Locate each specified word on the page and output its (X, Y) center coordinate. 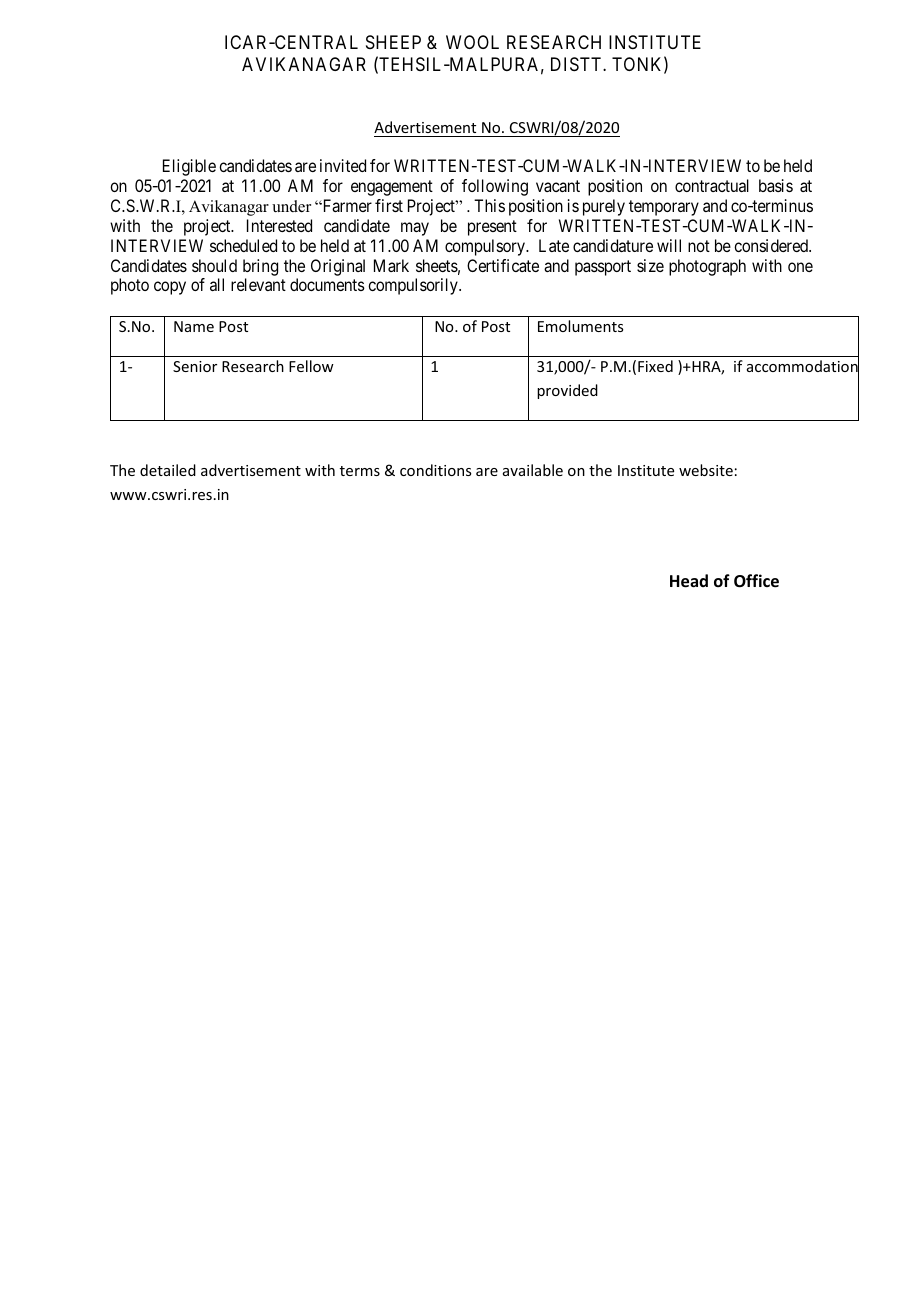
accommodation (803, 367)
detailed (168, 470)
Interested (279, 225)
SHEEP (393, 42)
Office (756, 581)
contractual (712, 185)
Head (689, 581)
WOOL (472, 42)
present (492, 228)
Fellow (311, 366)
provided (567, 391)
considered (772, 245)
